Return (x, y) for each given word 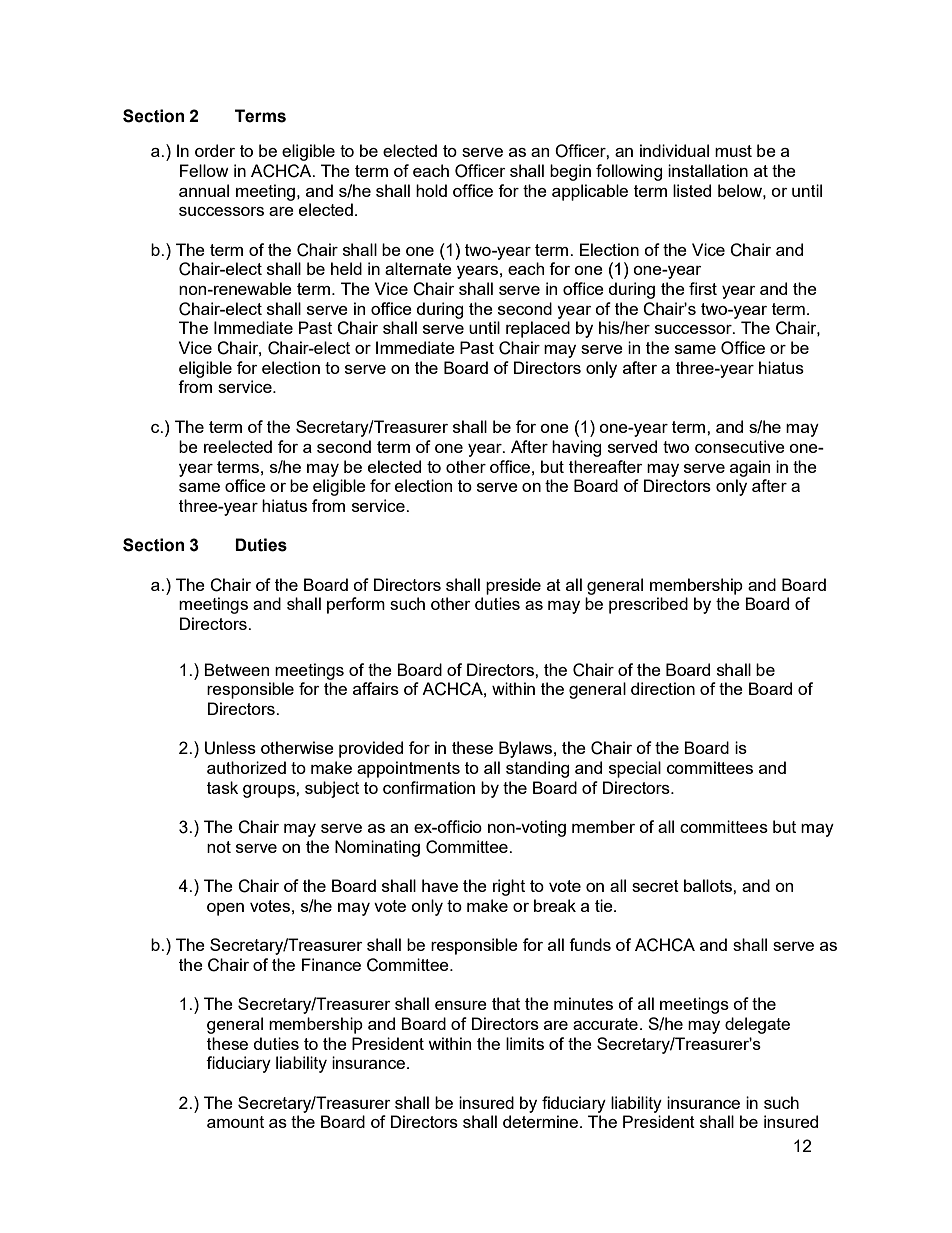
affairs (376, 688)
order (215, 150)
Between (236, 669)
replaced (538, 329)
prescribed (648, 605)
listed (692, 190)
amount (235, 1122)
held (346, 268)
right (509, 887)
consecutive (740, 446)
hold (431, 190)
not (219, 847)
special (635, 769)
